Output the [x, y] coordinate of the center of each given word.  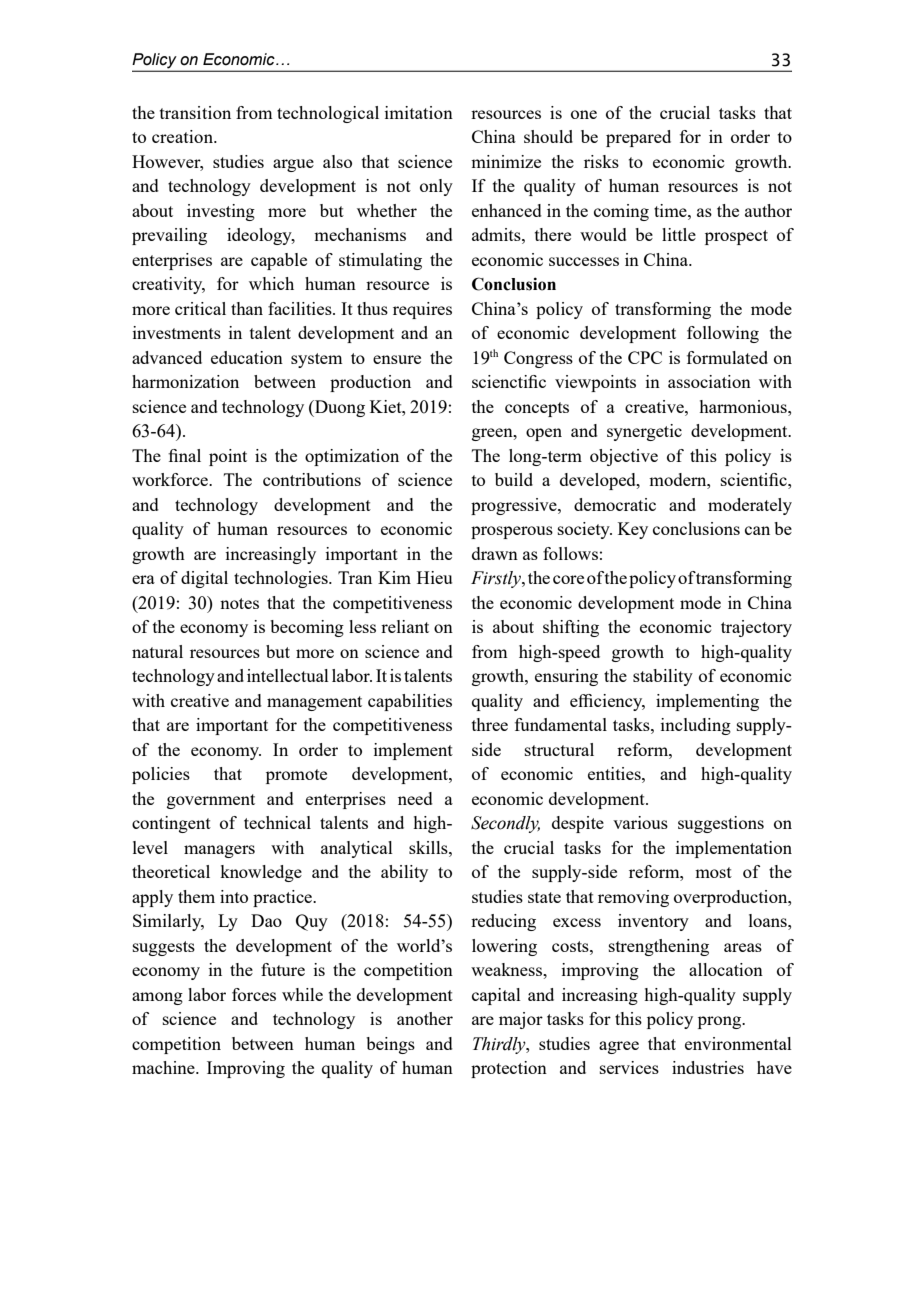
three [490, 724]
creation [183, 136]
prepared [638, 138]
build [514, 479]
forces [254, 994]
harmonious [744, 406]
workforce [171, 479]
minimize [506, 161]
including [696, 726]
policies [161, 775]
